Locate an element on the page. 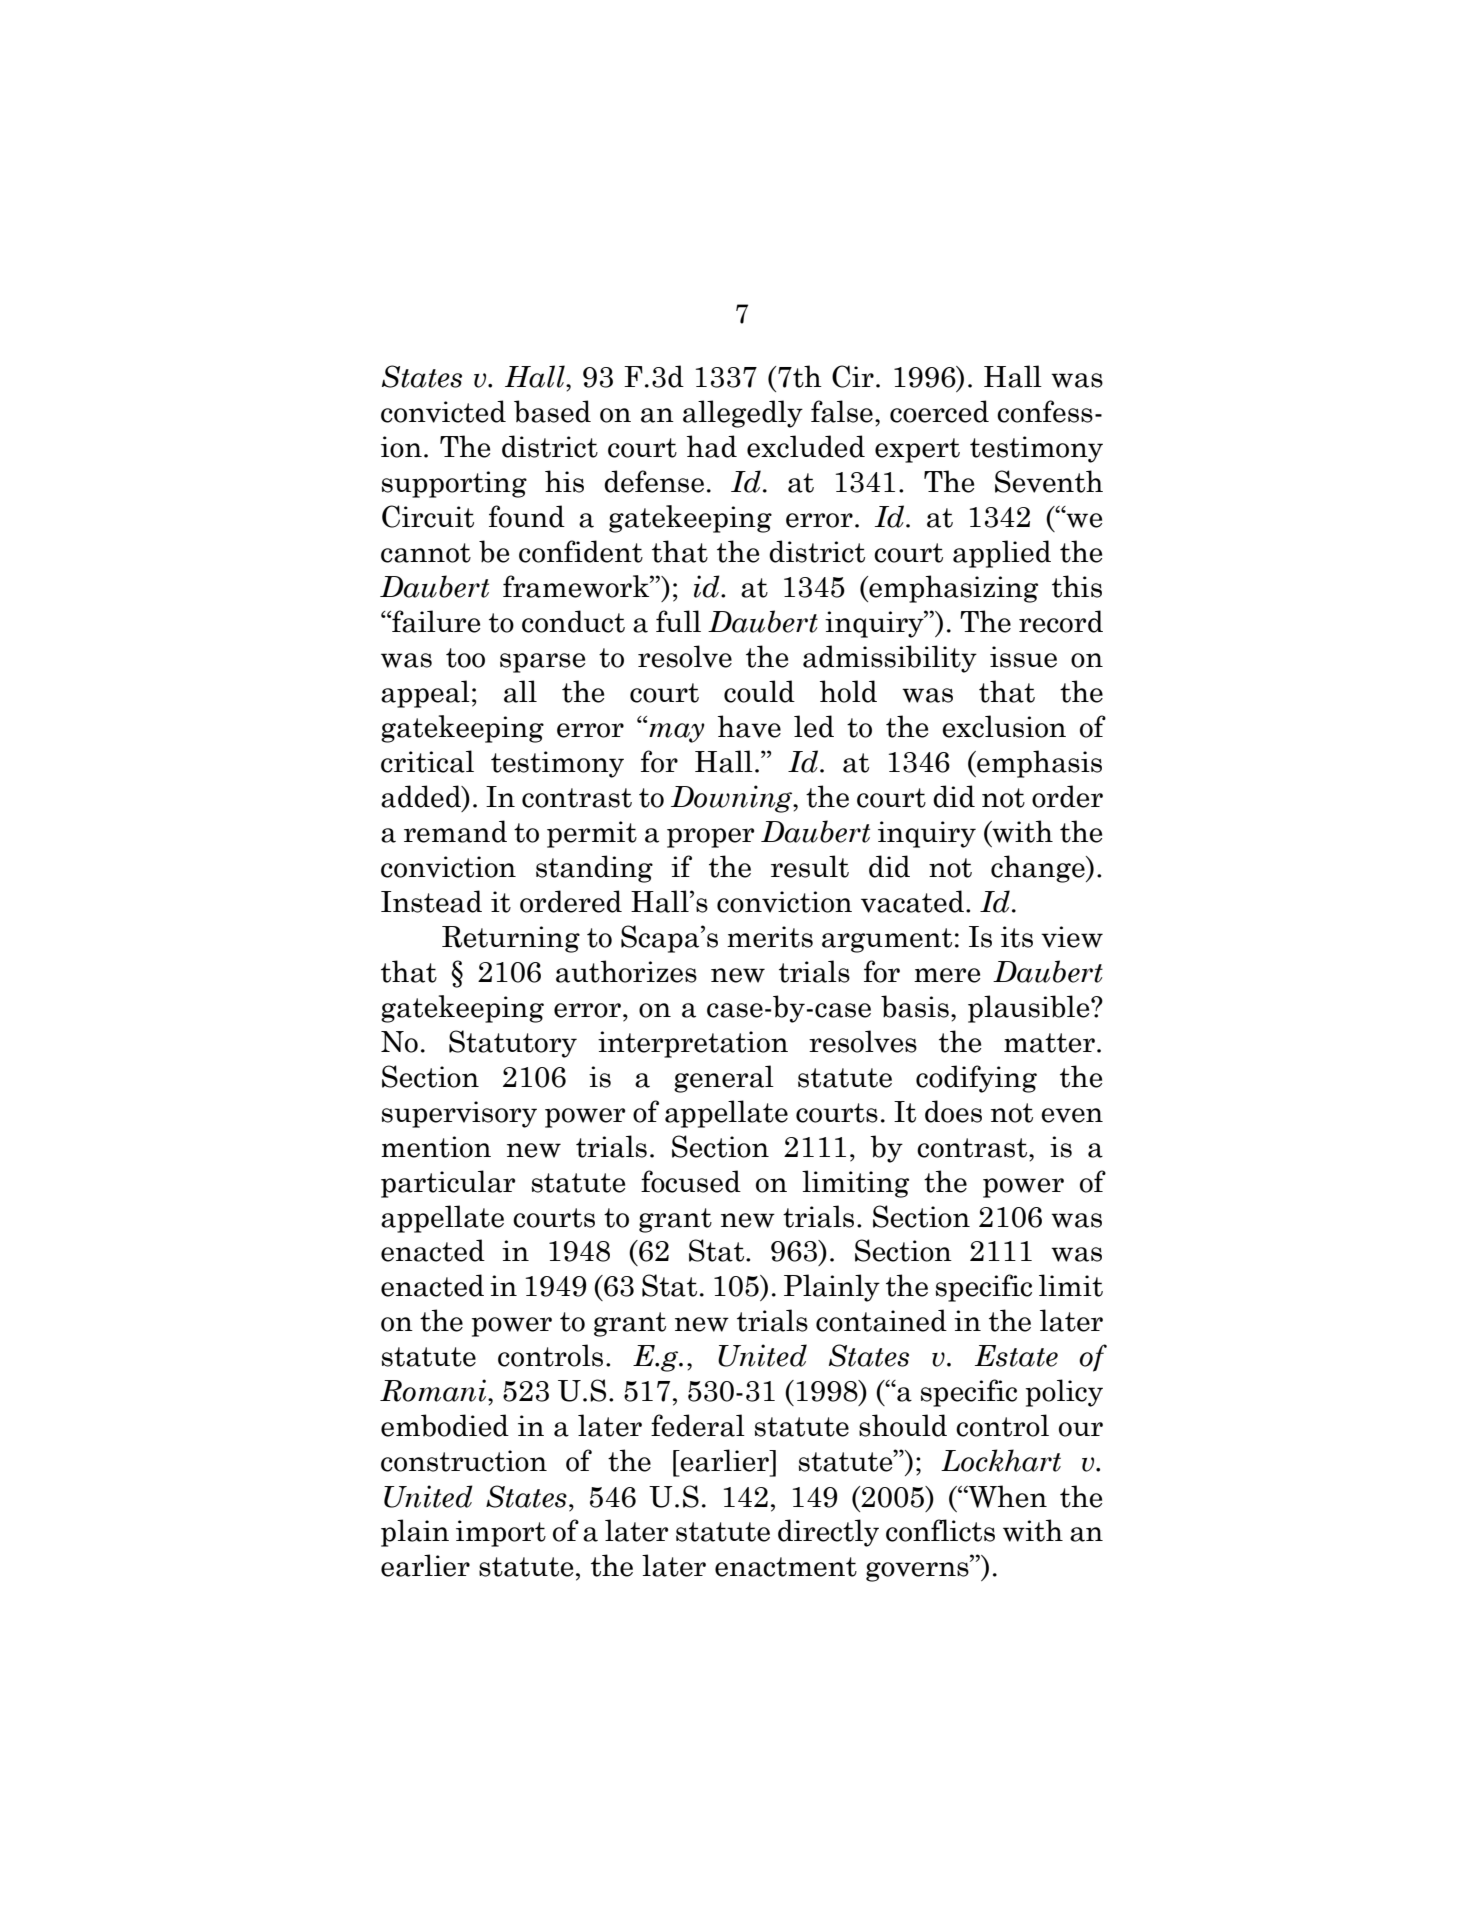 The width and height of the image is (1484, 1921). policy is located at coordinates (1064, 1393).
